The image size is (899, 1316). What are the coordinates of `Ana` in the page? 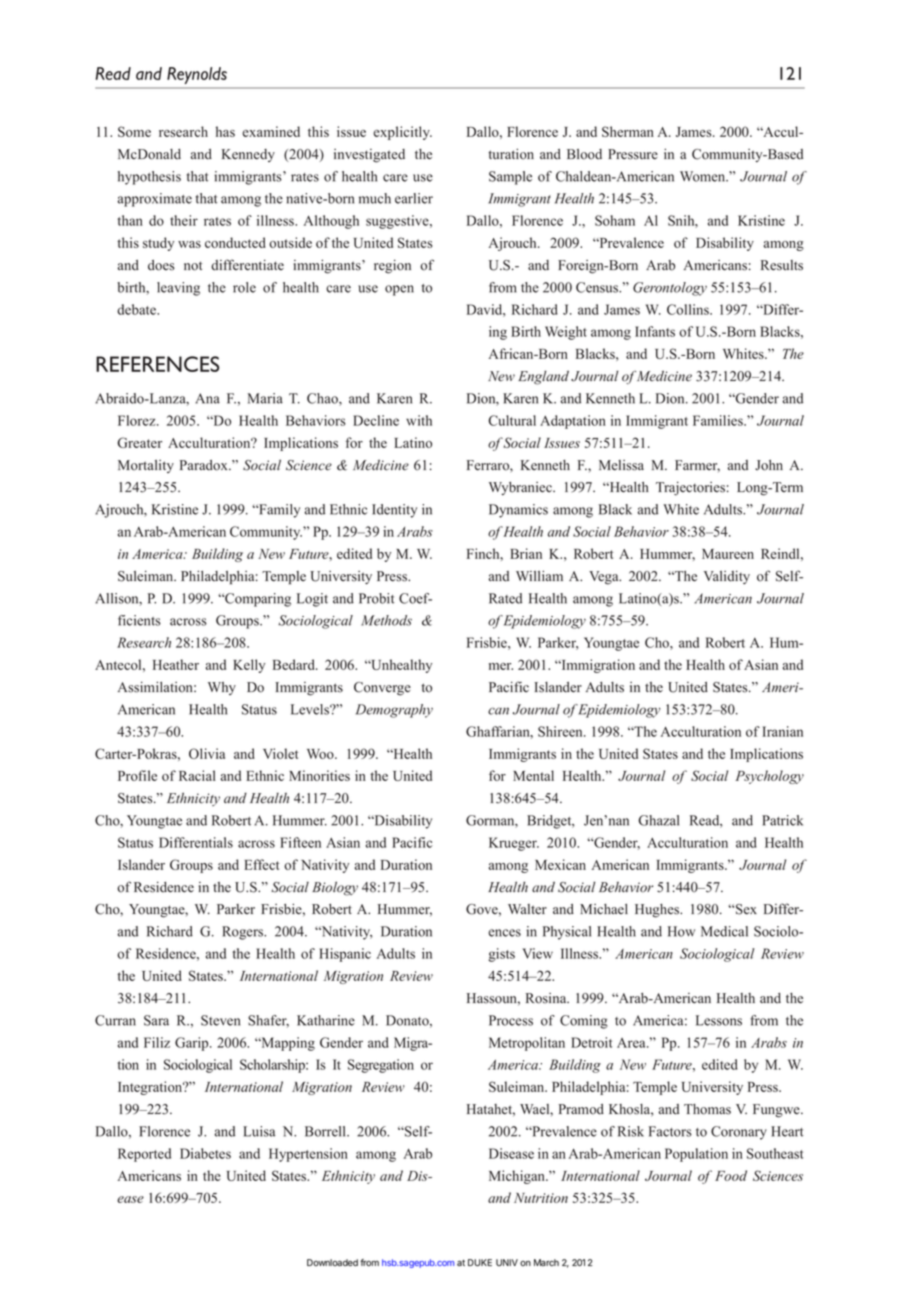 It's located at (207, 398).
